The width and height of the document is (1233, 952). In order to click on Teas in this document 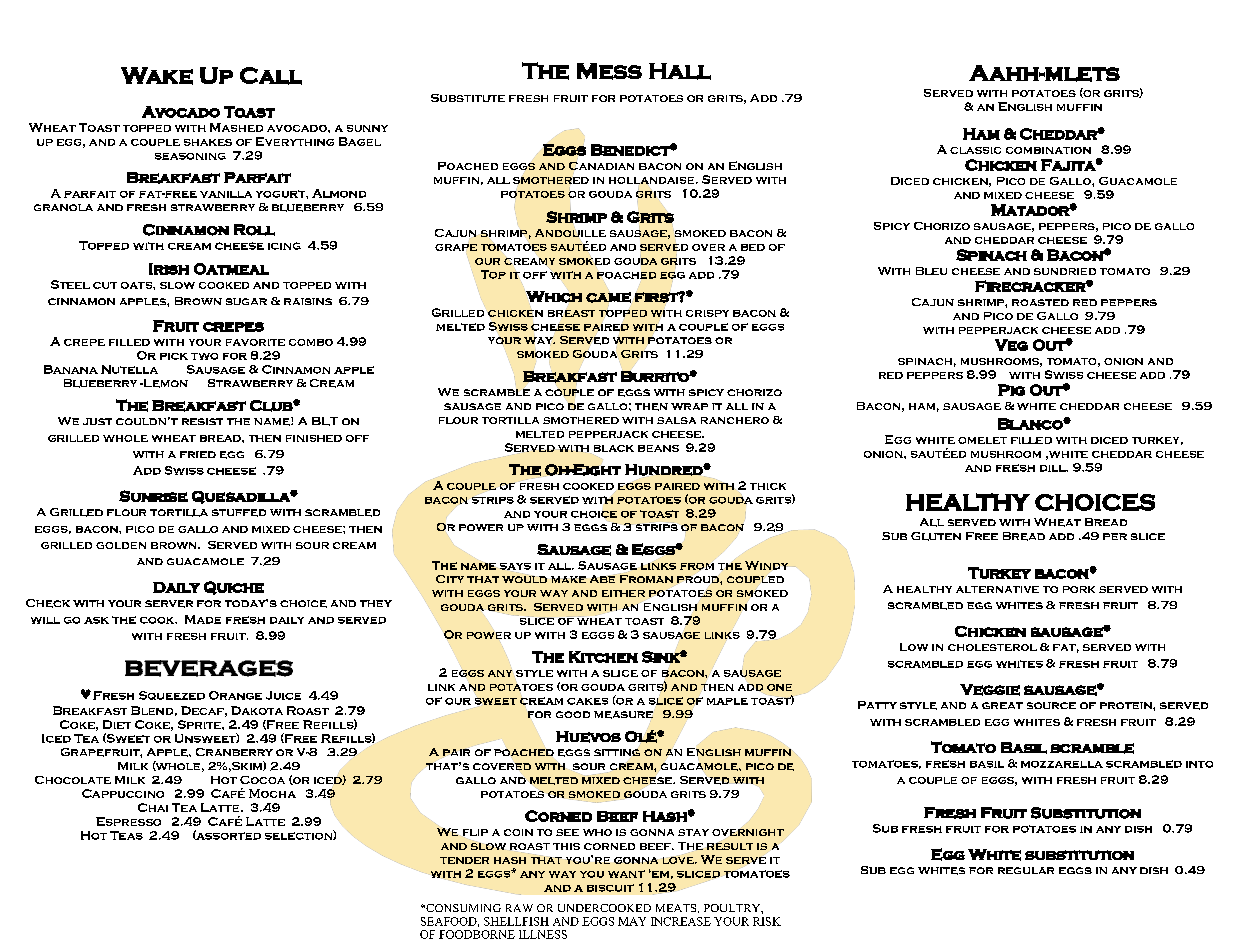, I will do `click(126, 835)`.
